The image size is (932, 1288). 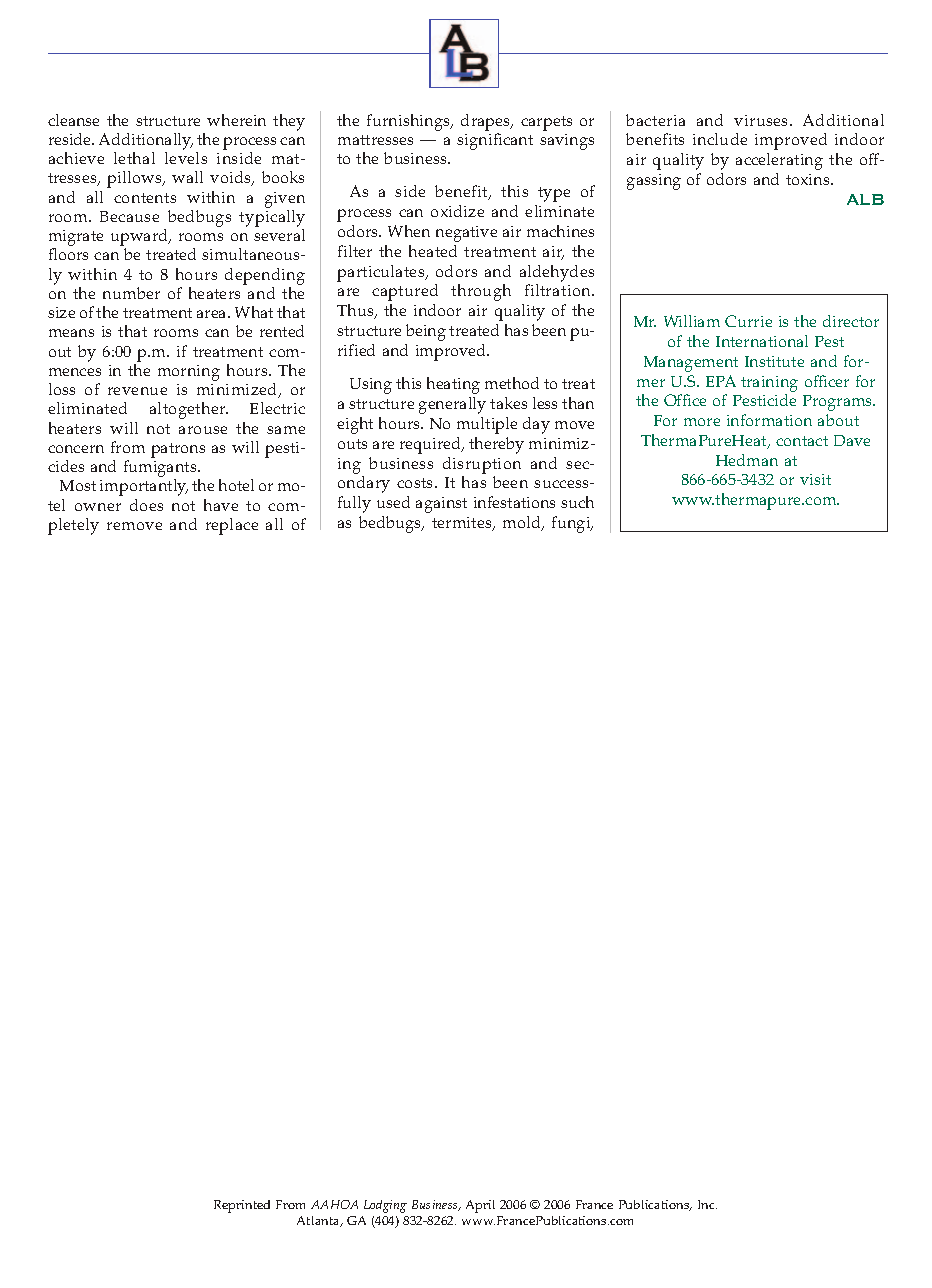 What do you see at coordinates (779, 161) in the screenshot?
I see `accelerating` at bounding box center [779, 161].
